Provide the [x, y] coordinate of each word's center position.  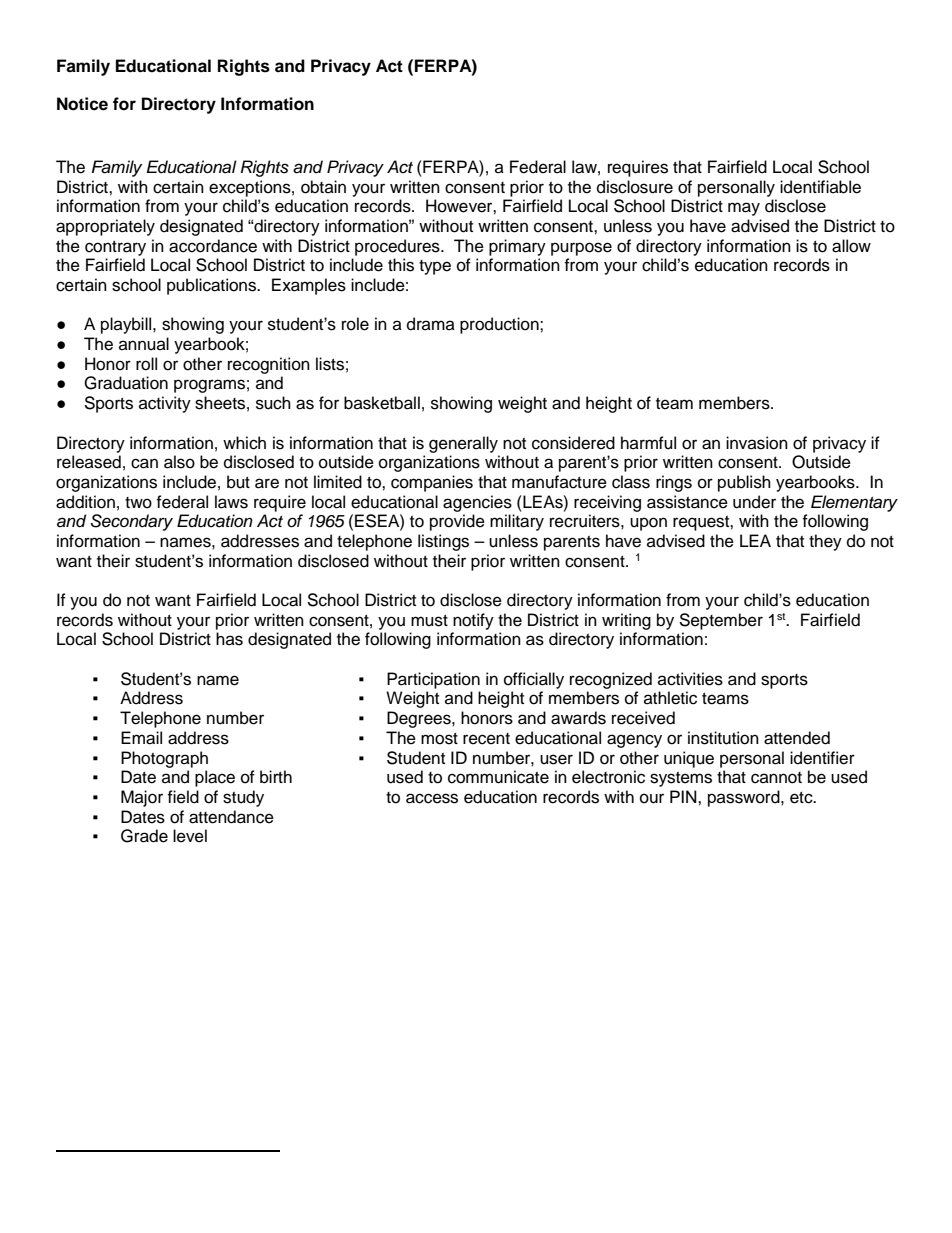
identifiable [820, 187]
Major [142, 798]
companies [432, 483]
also [179, 462]
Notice [82, 104]
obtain [323, 187]
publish [744, 483]
